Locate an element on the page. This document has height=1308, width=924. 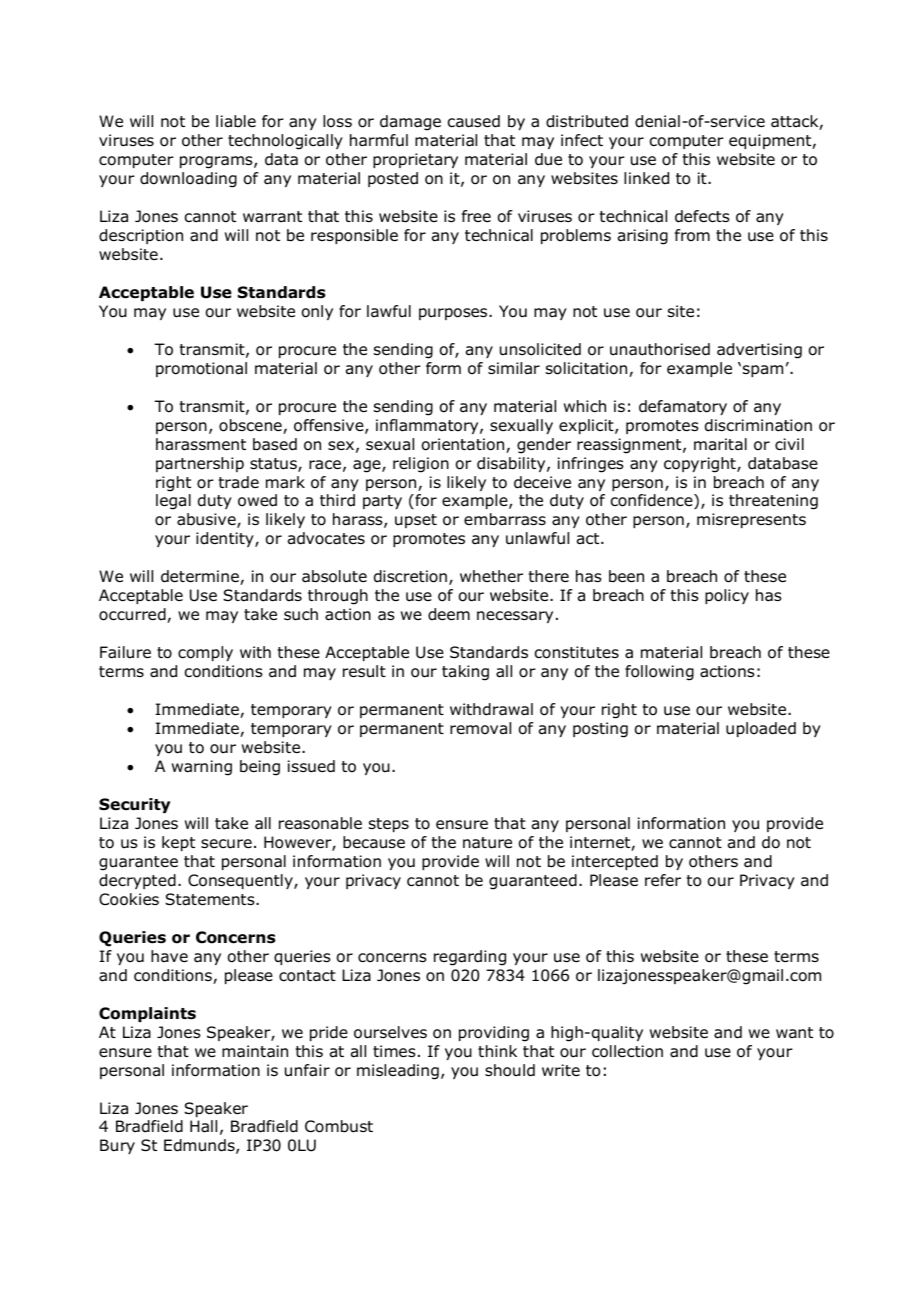
Hall is located at coordinates (203, 1126).
